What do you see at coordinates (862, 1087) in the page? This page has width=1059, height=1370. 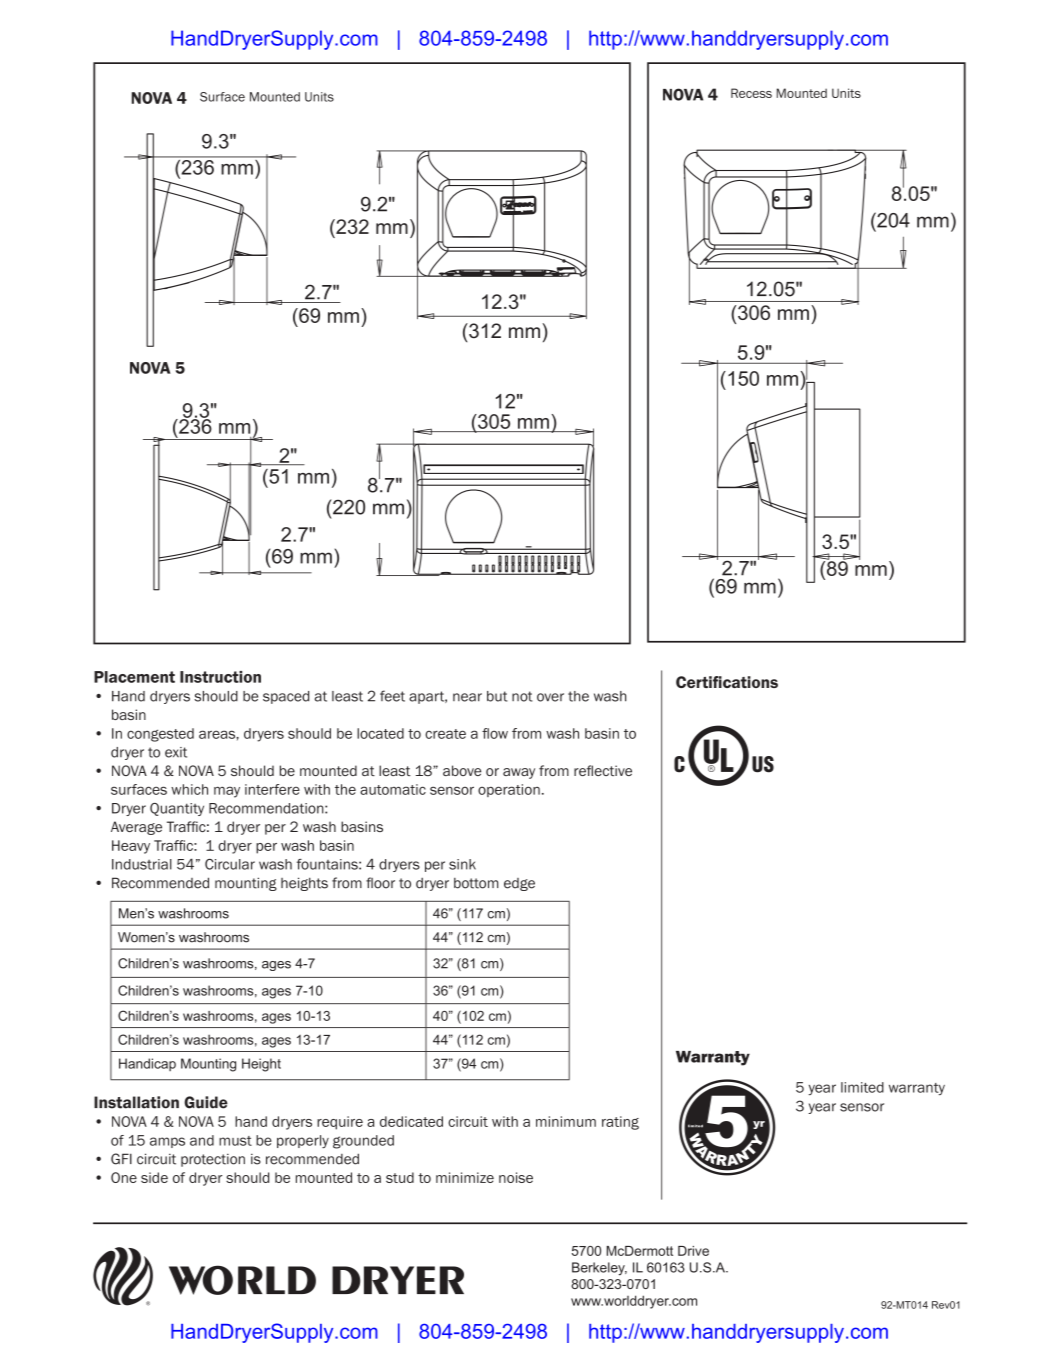 I see `limited` at bounding box center [862, 1087].
